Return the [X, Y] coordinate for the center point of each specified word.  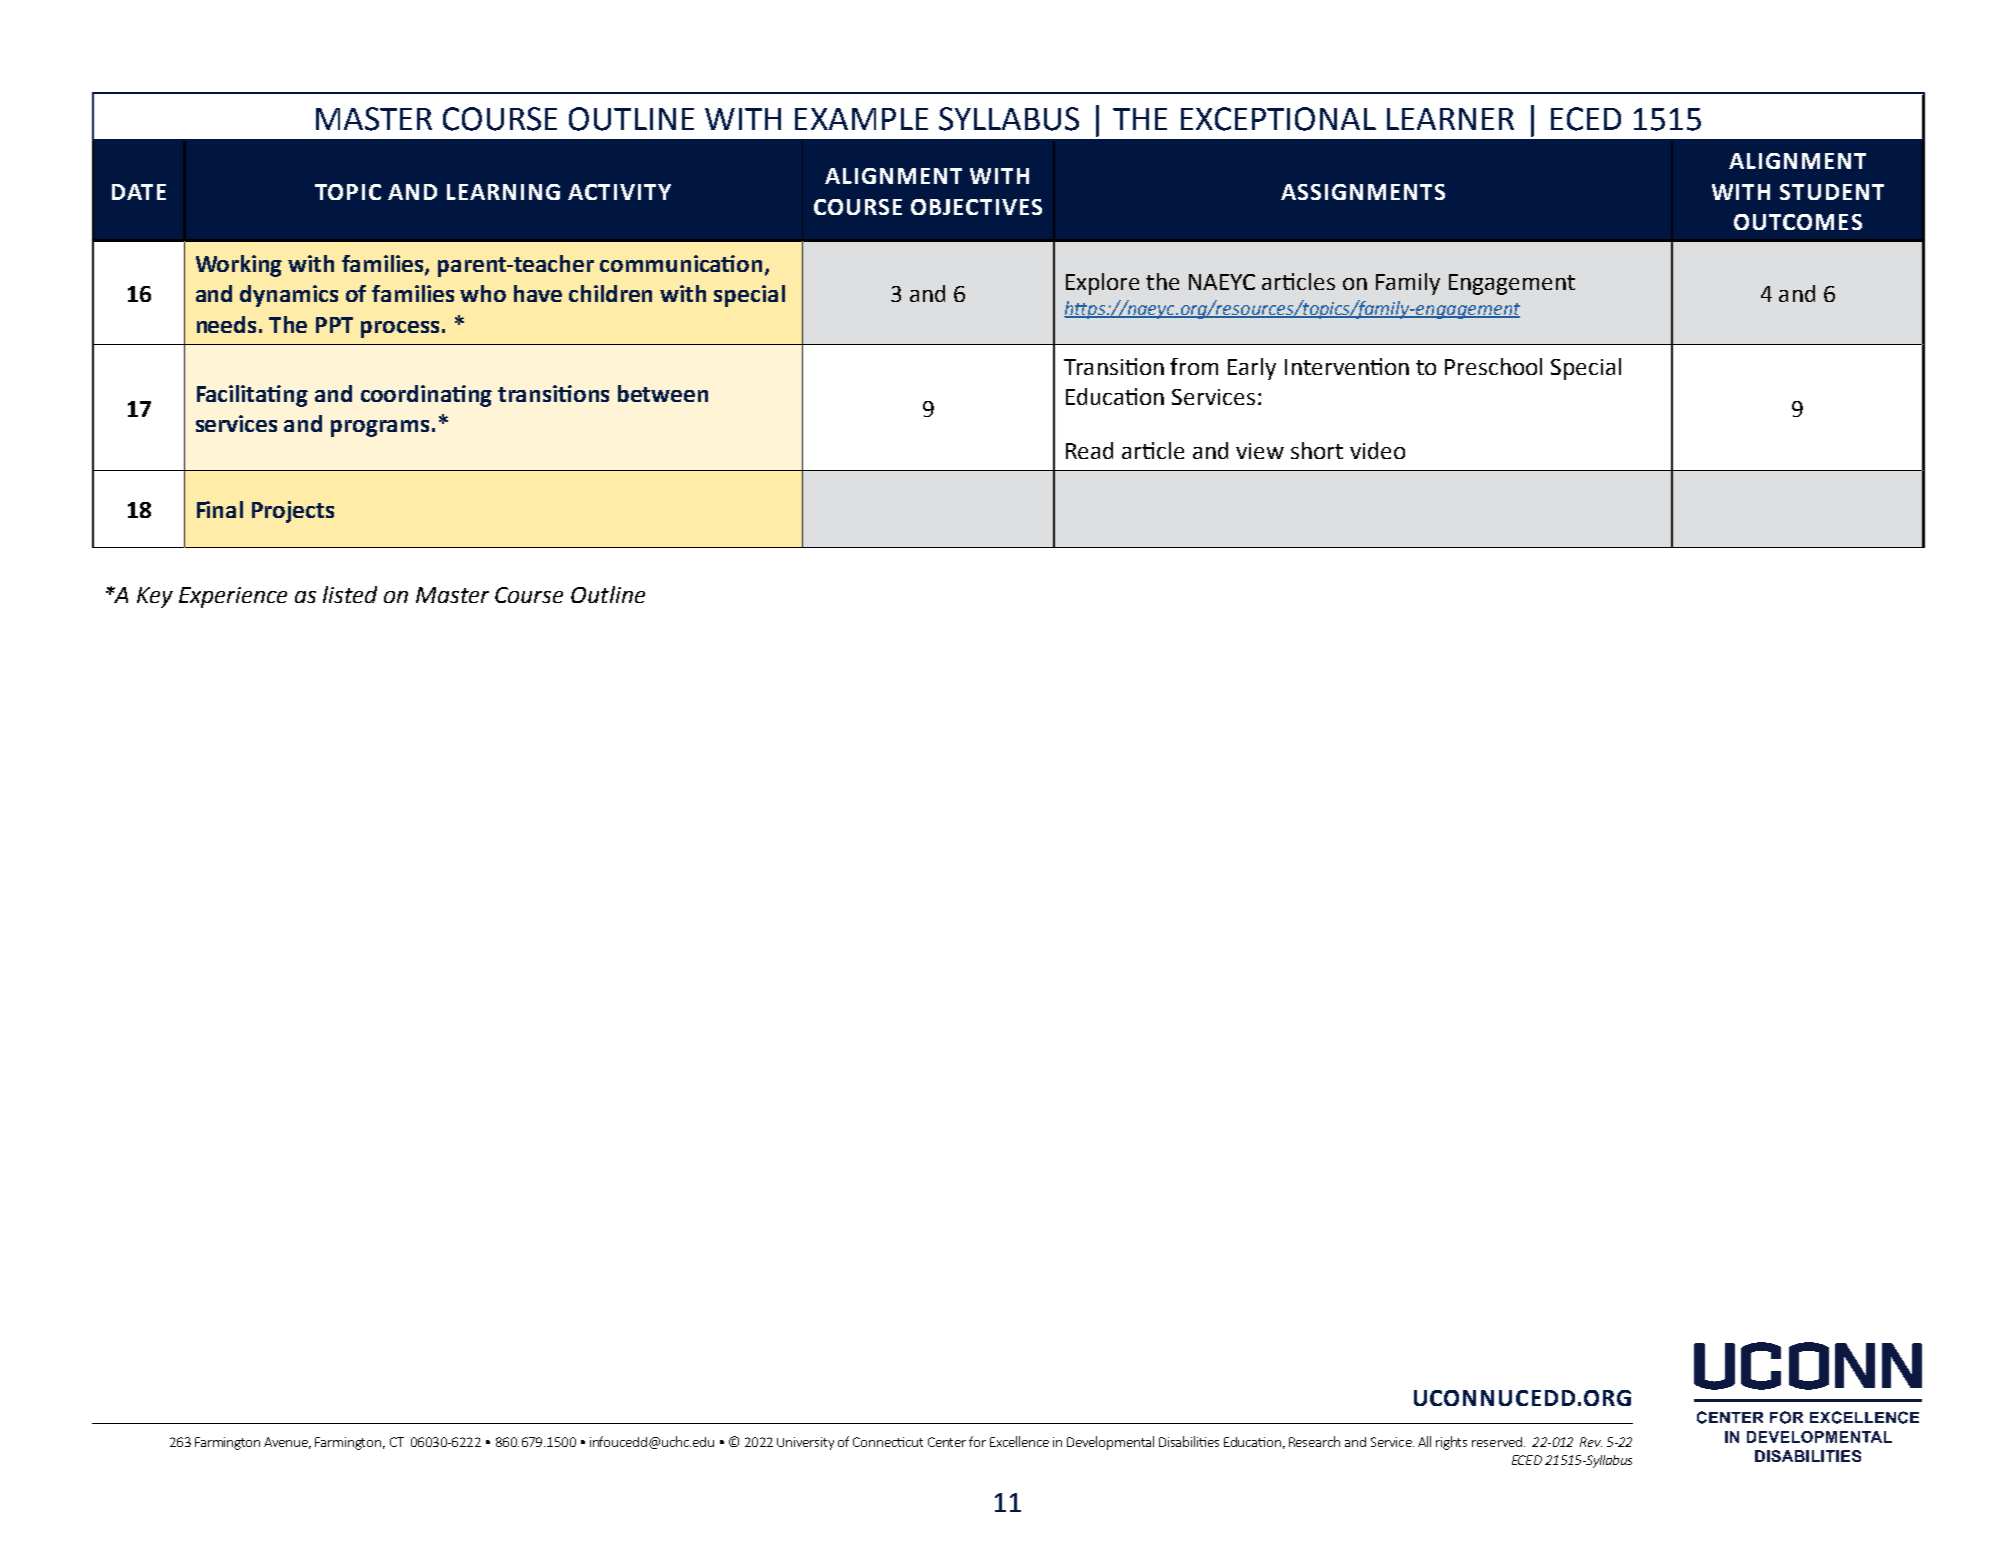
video [1377, 450]
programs [380, 428]
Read [1089, 450]
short [1317, 450]
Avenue [287, 1443]
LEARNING [503, 192]
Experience [233, 597]
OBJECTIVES [976, 207]
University [805, 1443]
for [977, 1441]
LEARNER [1450, 119]
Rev [1591, 1442]
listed [350, 594]
